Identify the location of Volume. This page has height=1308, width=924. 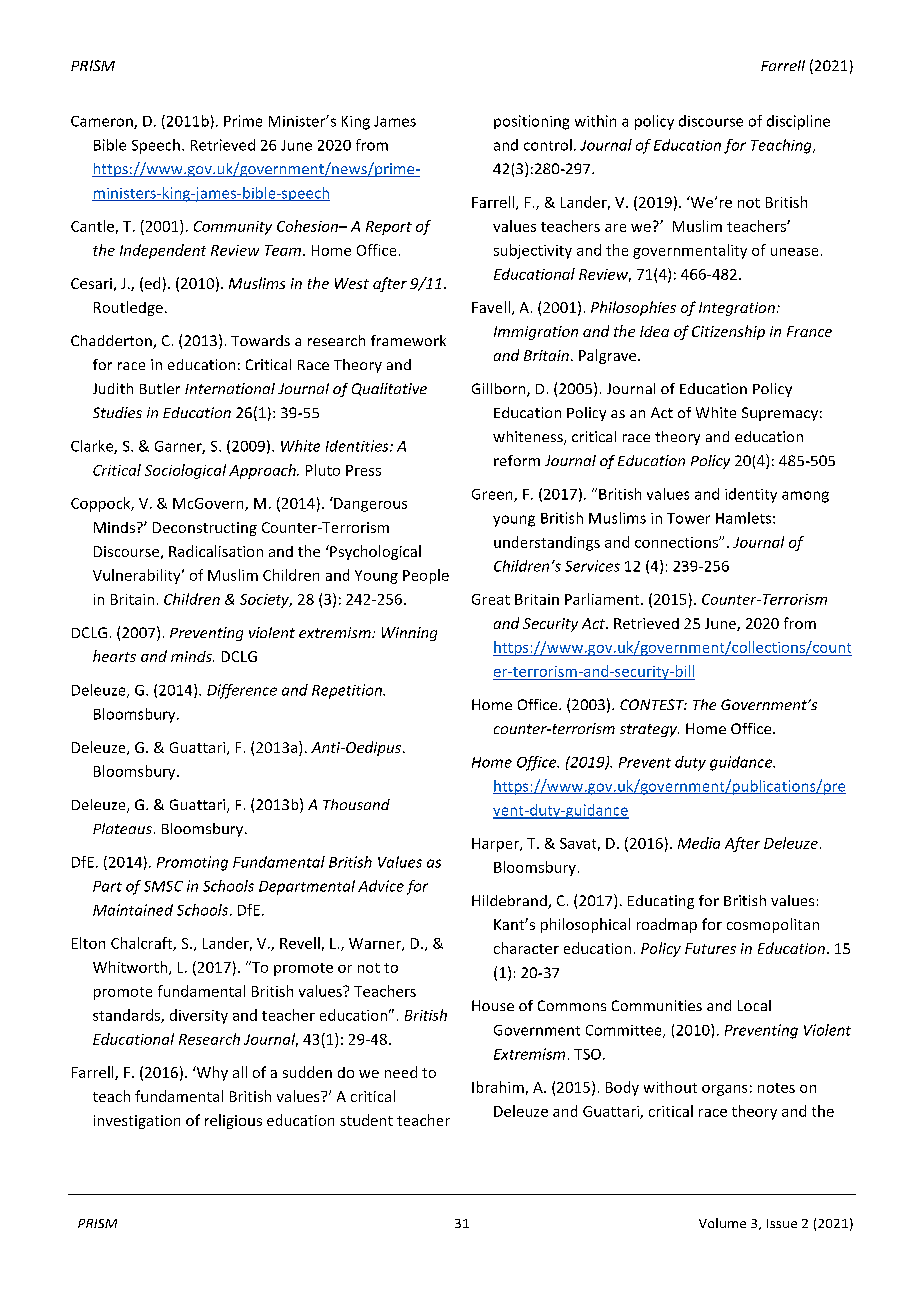
(722, 1223).
